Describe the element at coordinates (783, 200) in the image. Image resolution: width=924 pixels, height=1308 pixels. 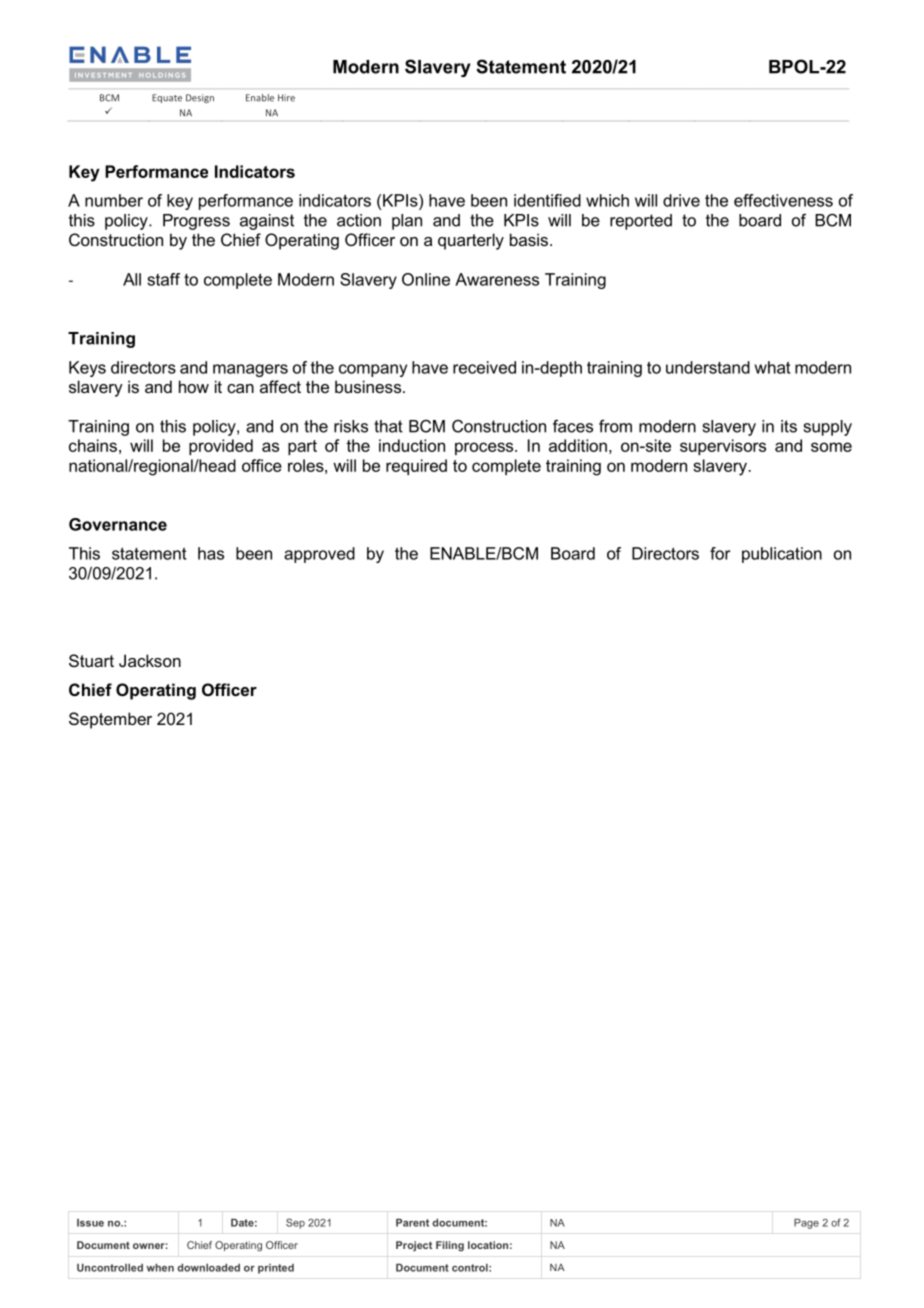
I see `effectiveness` at that location.
